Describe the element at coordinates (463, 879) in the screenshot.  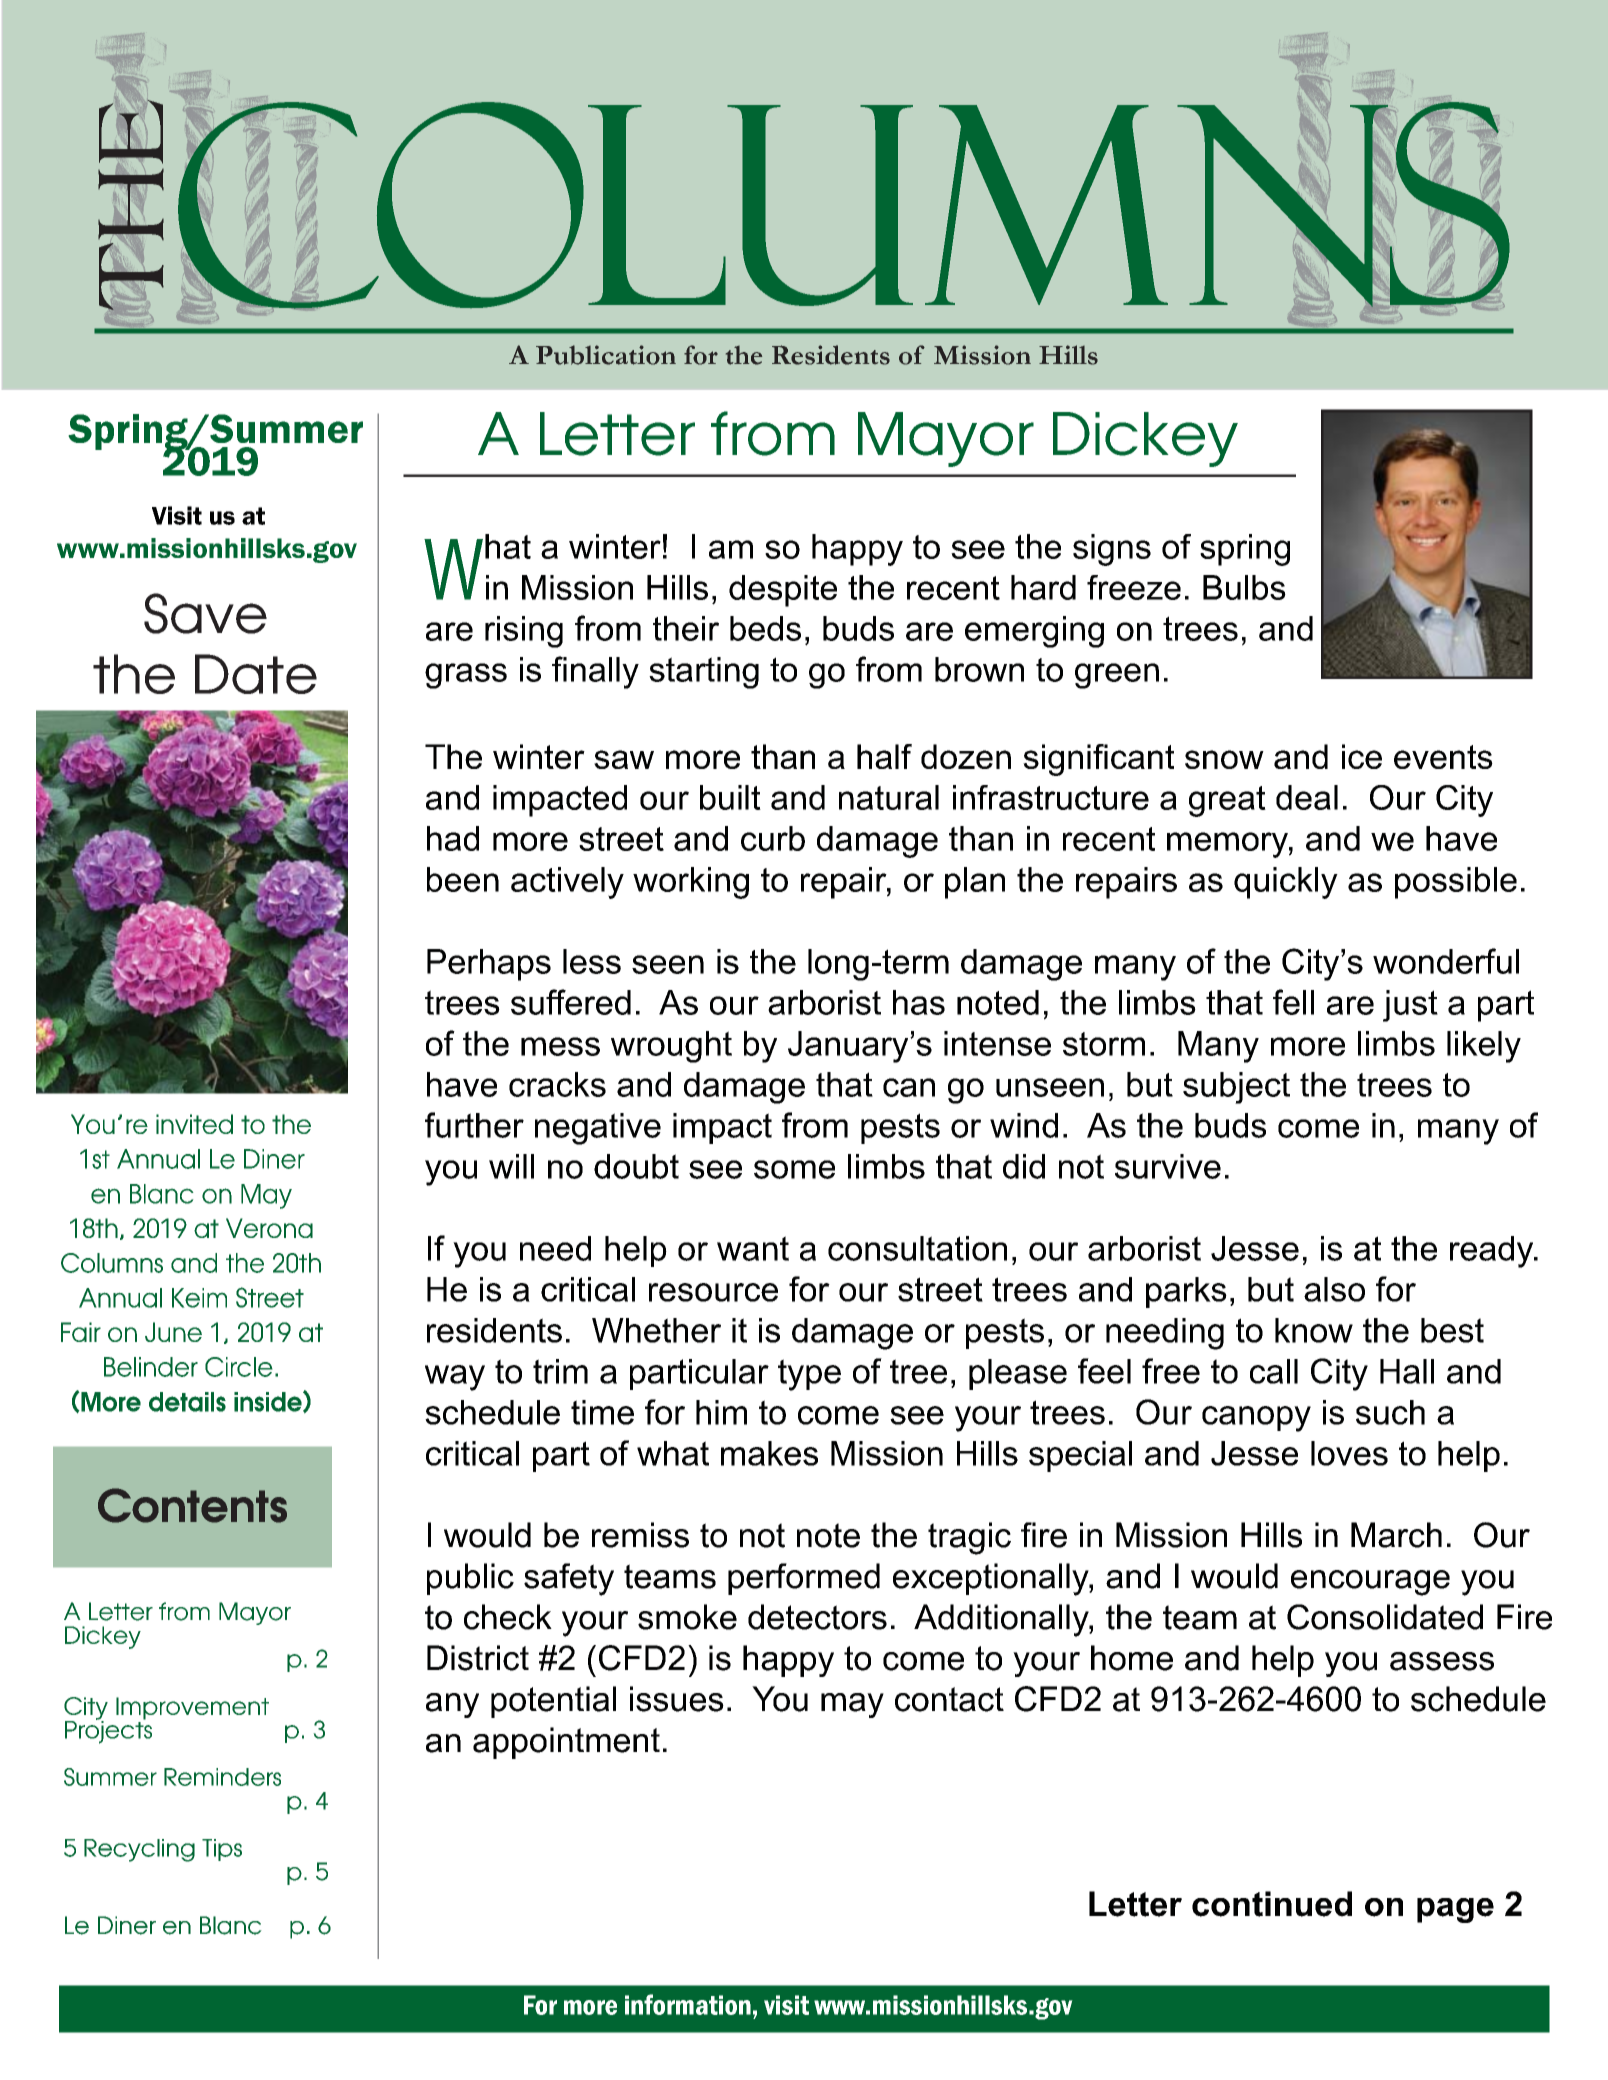
I see `been` at that location.
